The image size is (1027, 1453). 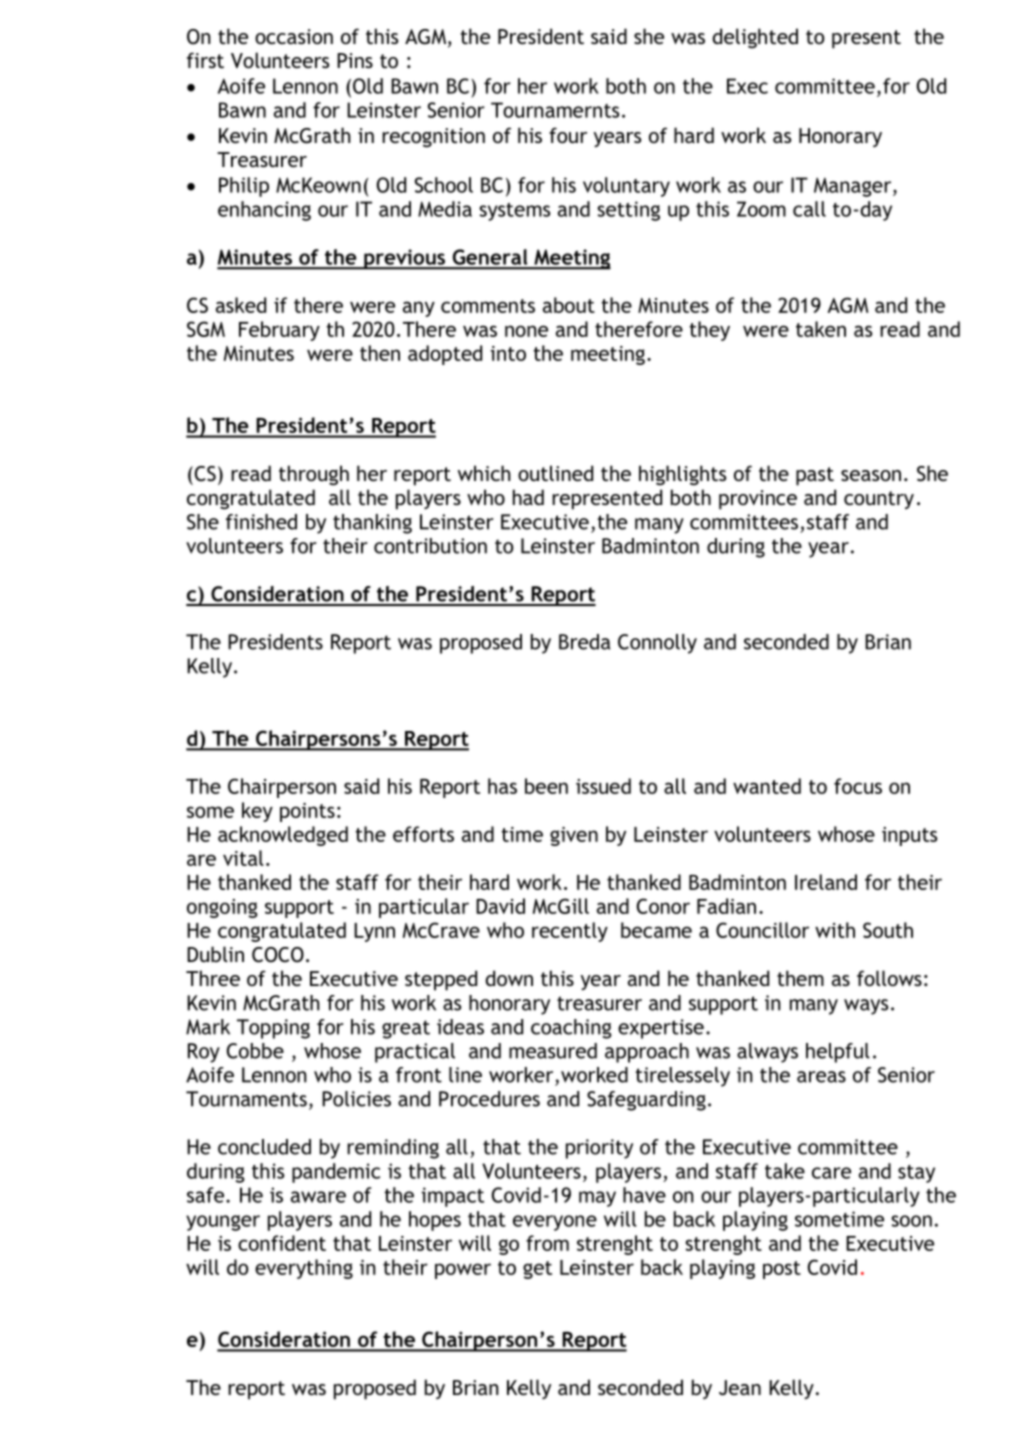 I want to click on Breda, so click(x=585, y=642).
